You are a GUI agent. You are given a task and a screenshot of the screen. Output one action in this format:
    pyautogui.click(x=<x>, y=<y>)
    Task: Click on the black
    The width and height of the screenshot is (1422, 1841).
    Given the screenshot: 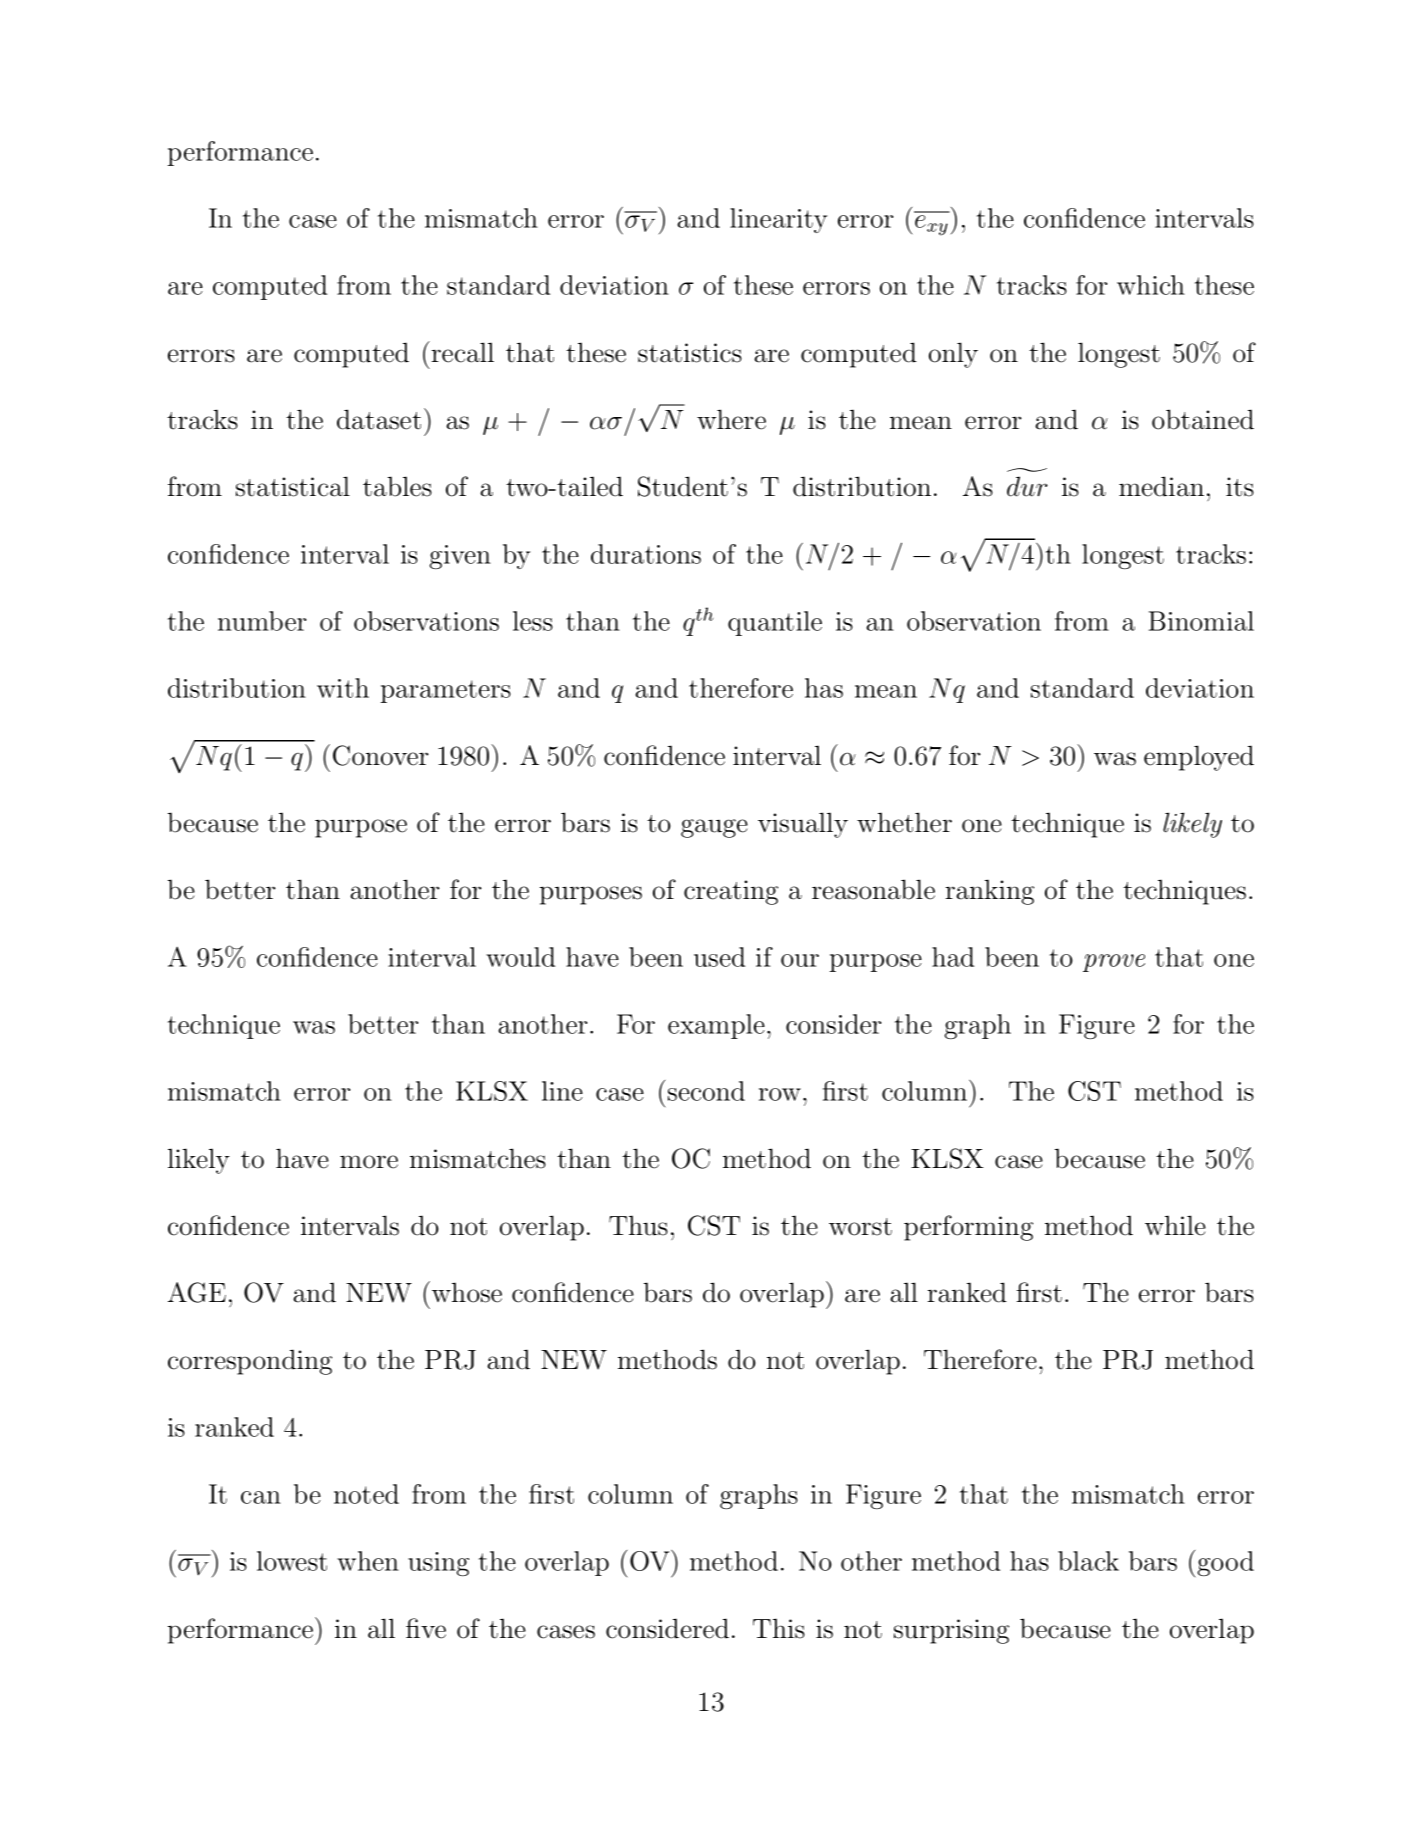 What is the action you would take?
    pyautogui.click(x=1088, y=1561)
